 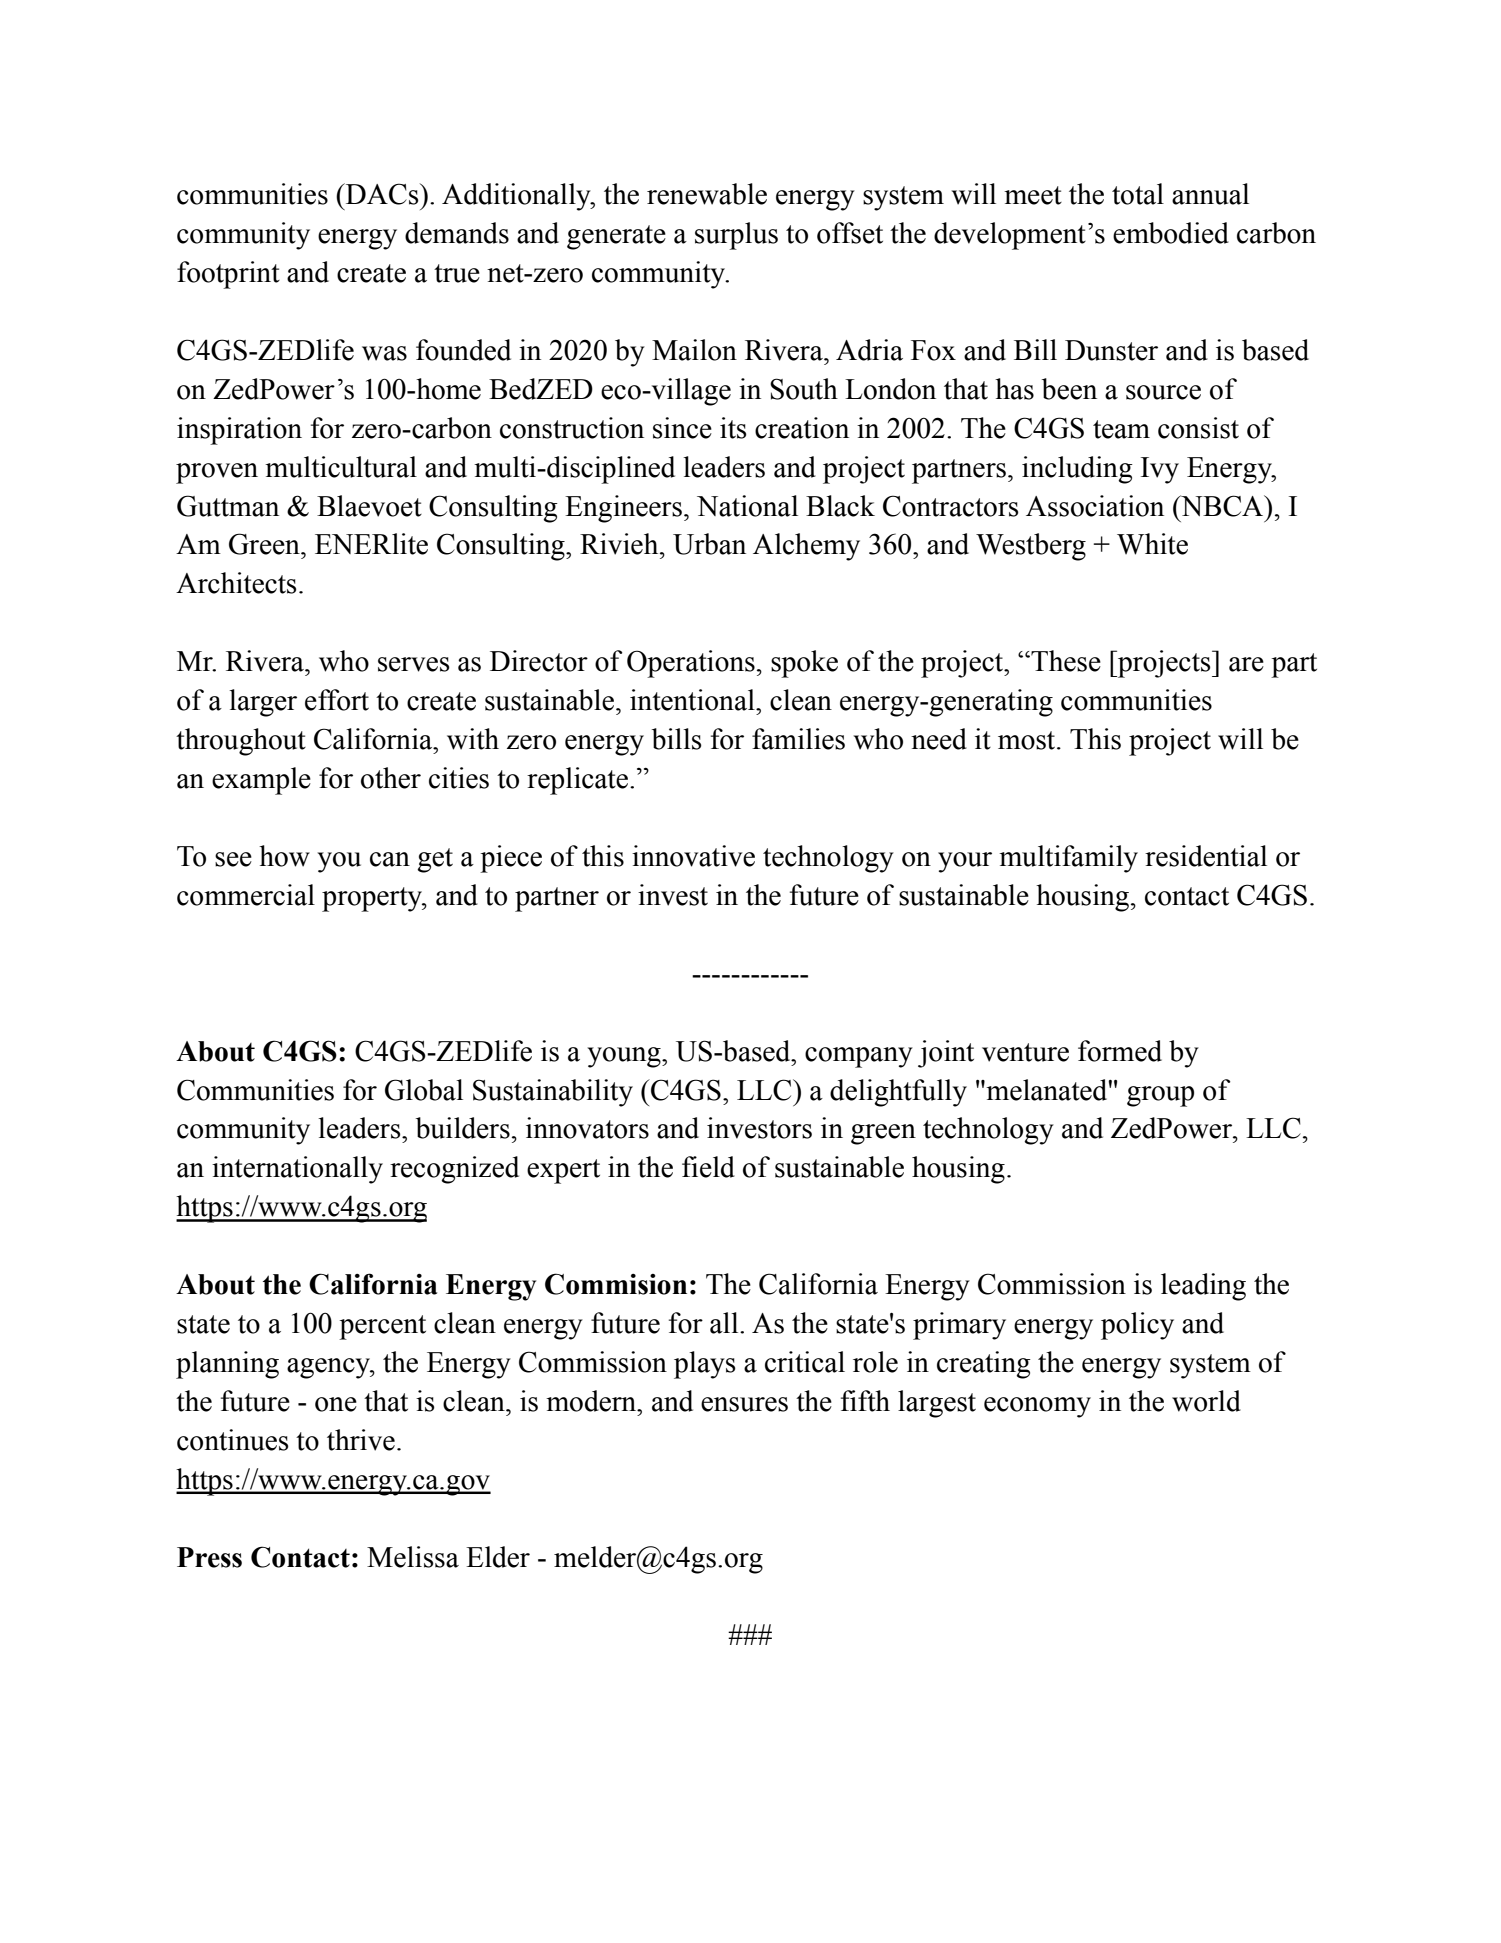 I want to click on group, so click(x=1160, y=1096).
